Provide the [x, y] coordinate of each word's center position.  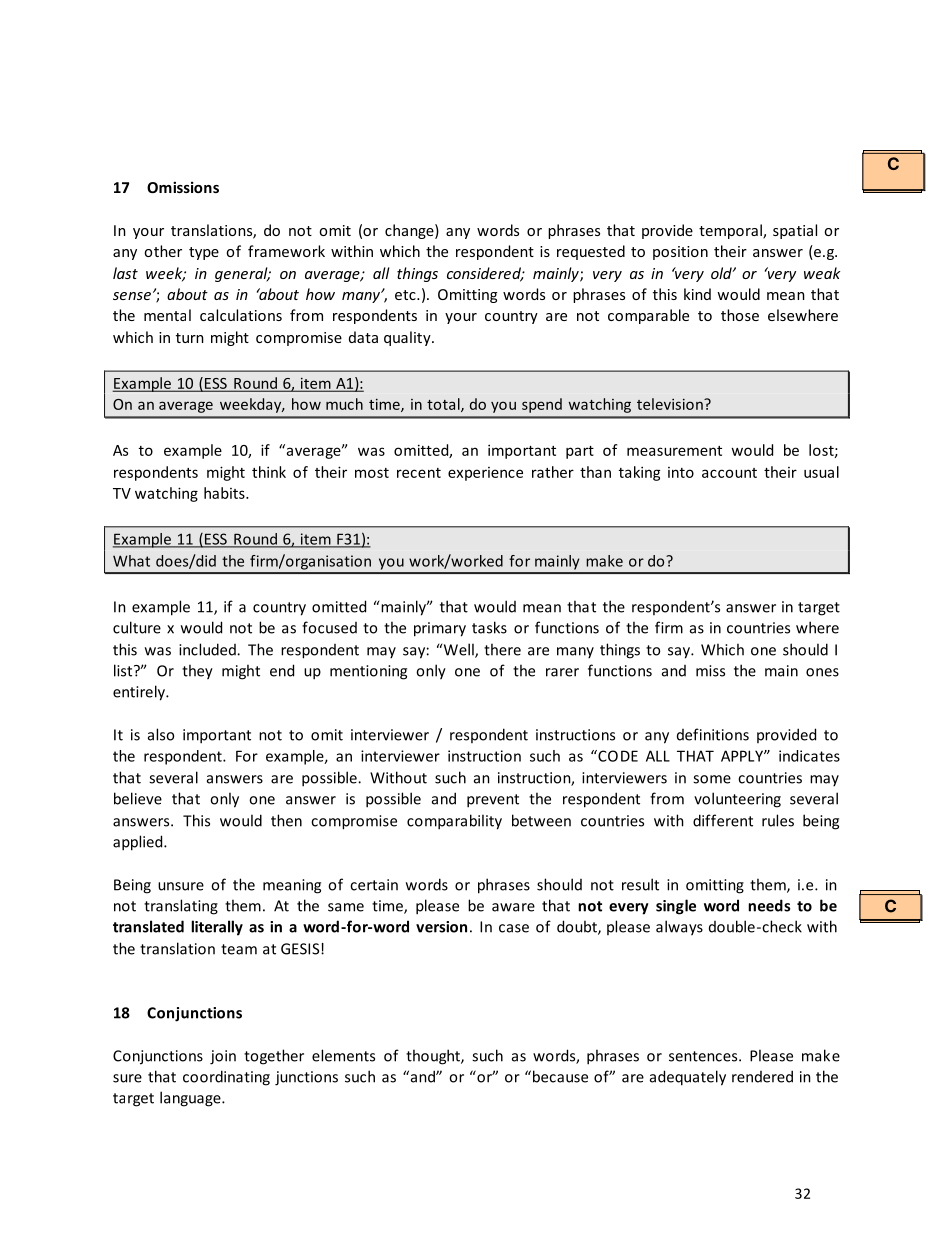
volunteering [737, 800]
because [560, 1076]
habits [225, 493]
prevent [493, 801]
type [204, 253]
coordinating [226, 1078]
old [722, 273]
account [729, 473]
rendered [762, 1076]
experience [485, 474]
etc [406, 295]
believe [138, 798]
